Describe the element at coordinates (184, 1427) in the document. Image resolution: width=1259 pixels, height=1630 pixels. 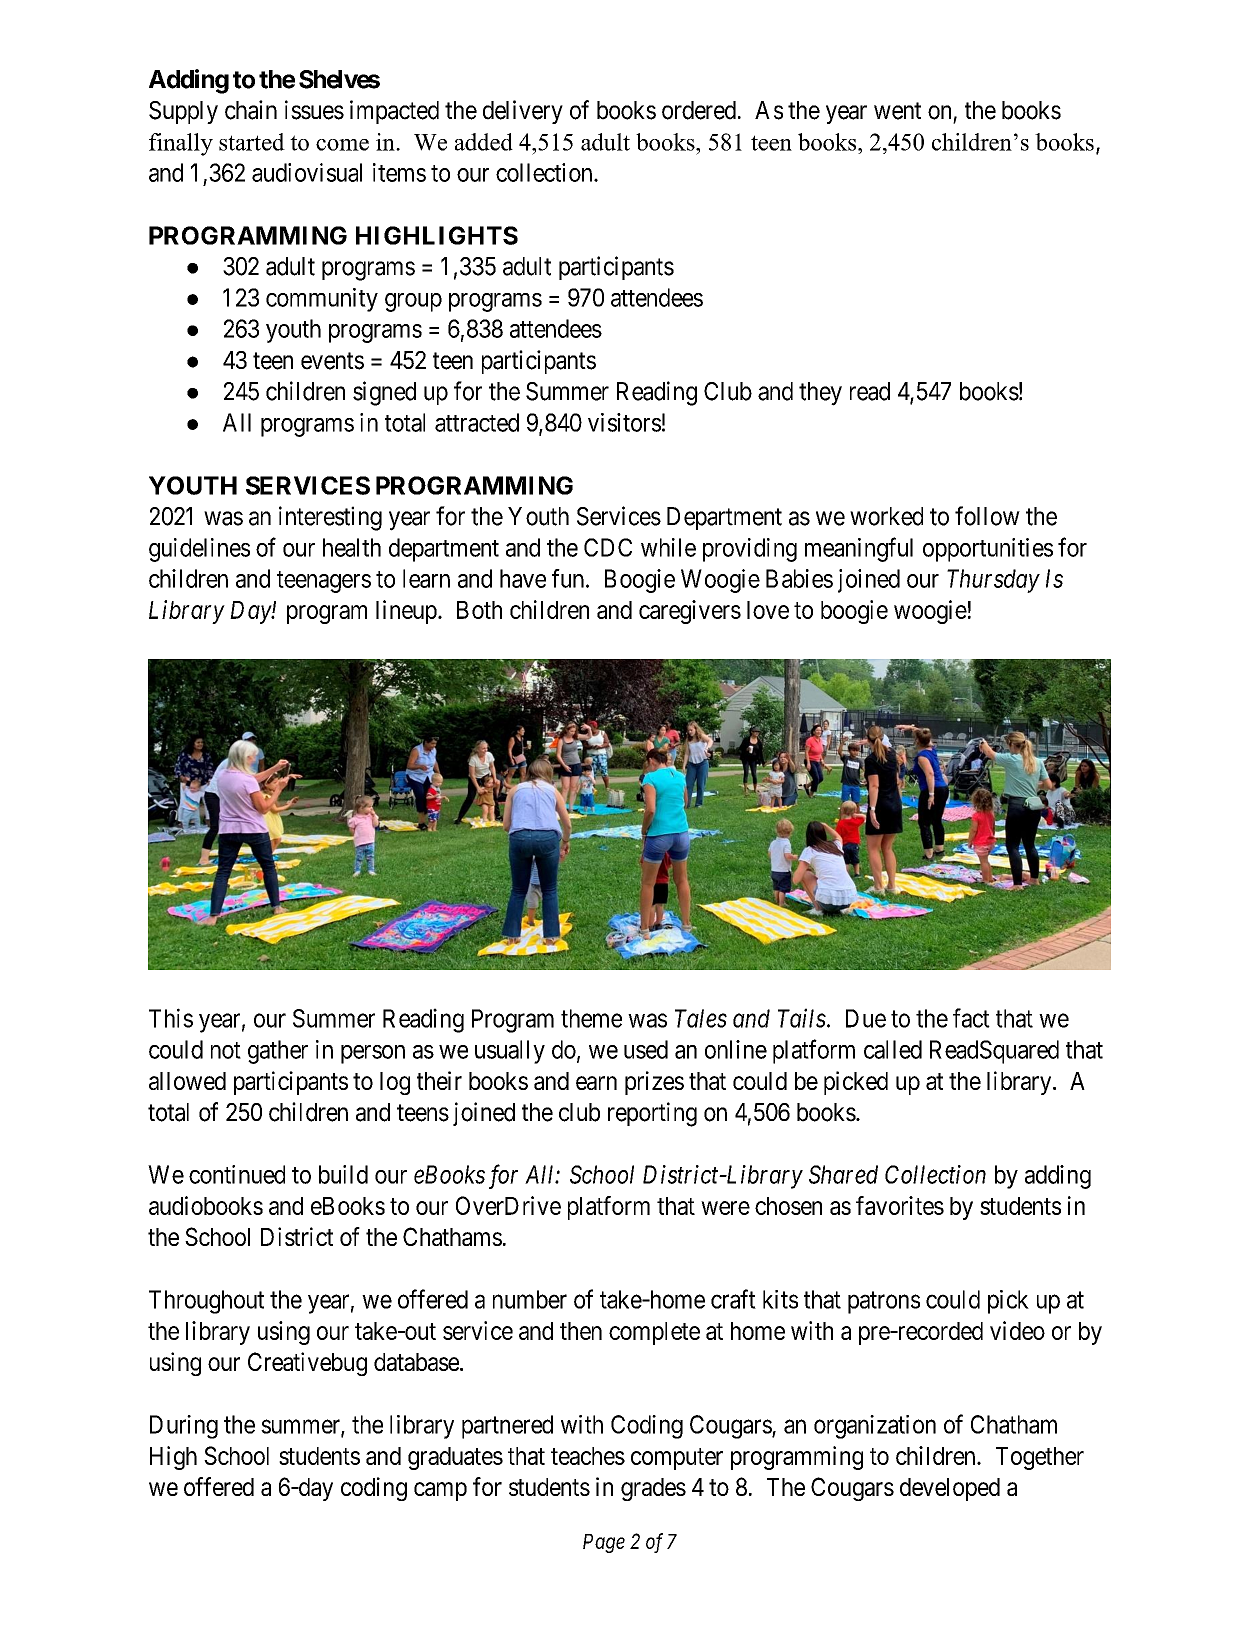
I see `During` at that location.
